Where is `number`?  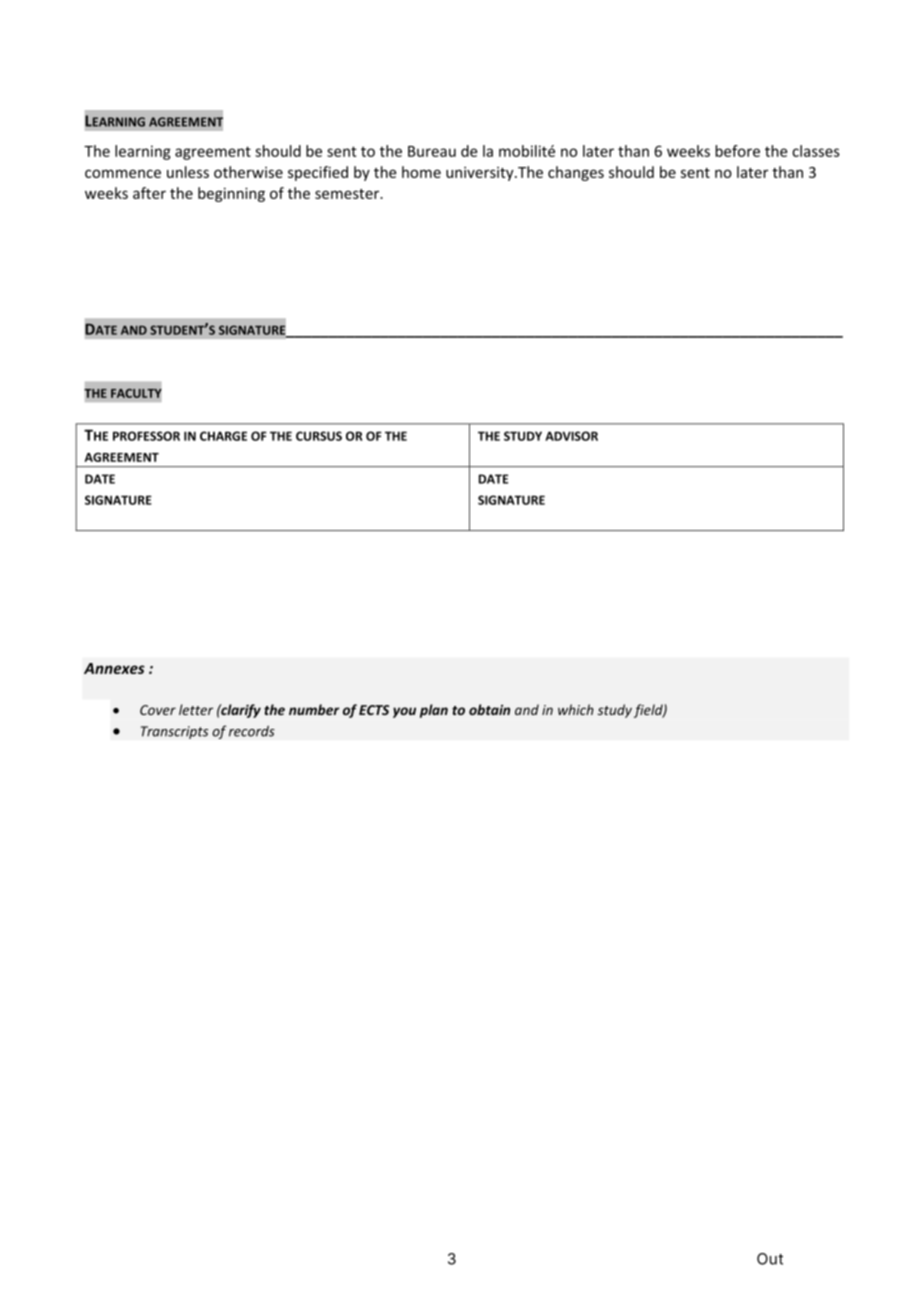
number is located at coordinates (314, 709).
